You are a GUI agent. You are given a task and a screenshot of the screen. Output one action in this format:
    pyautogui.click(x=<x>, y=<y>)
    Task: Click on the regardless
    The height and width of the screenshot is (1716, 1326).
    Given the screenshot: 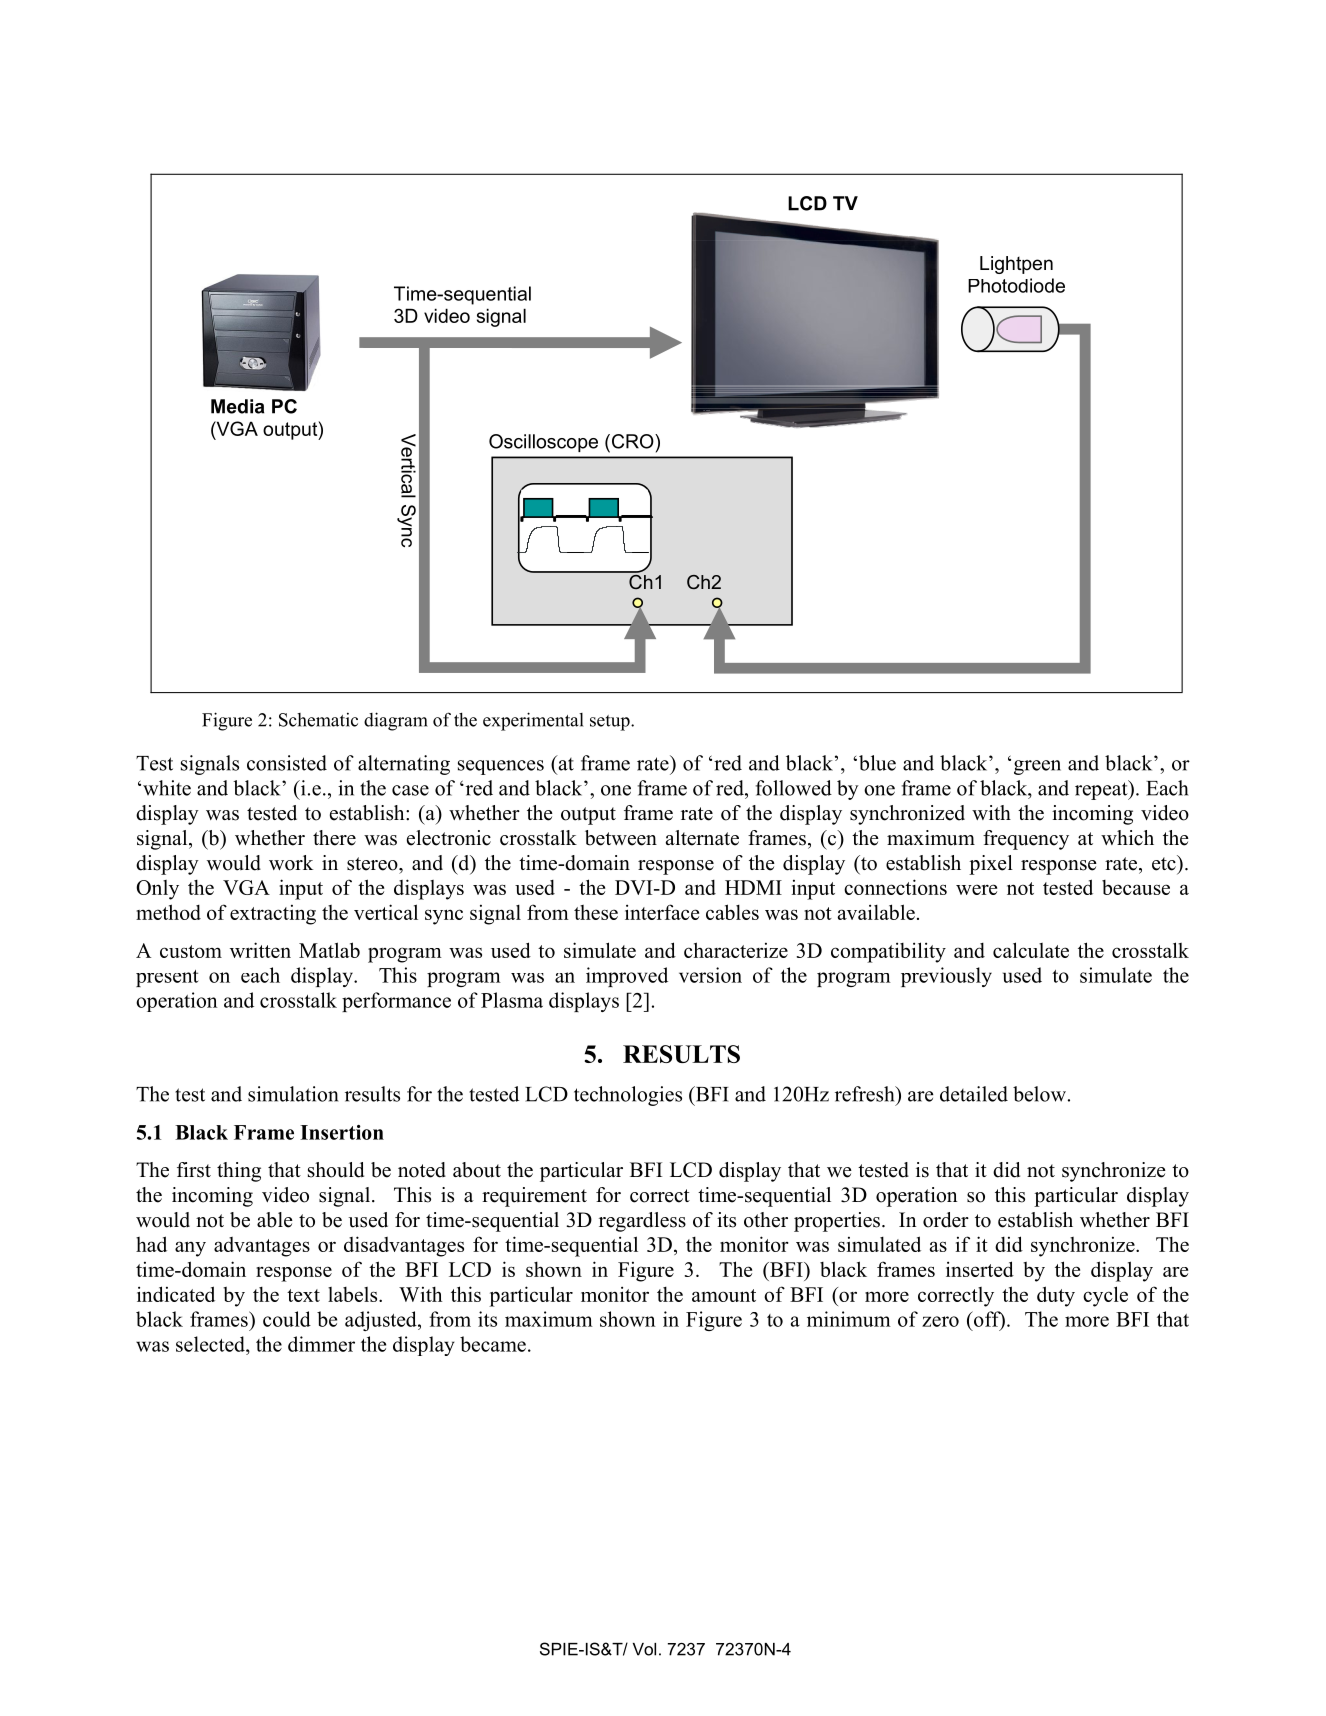 What is the action you would take?
    pyautogui.click(x=642, y=1222)
